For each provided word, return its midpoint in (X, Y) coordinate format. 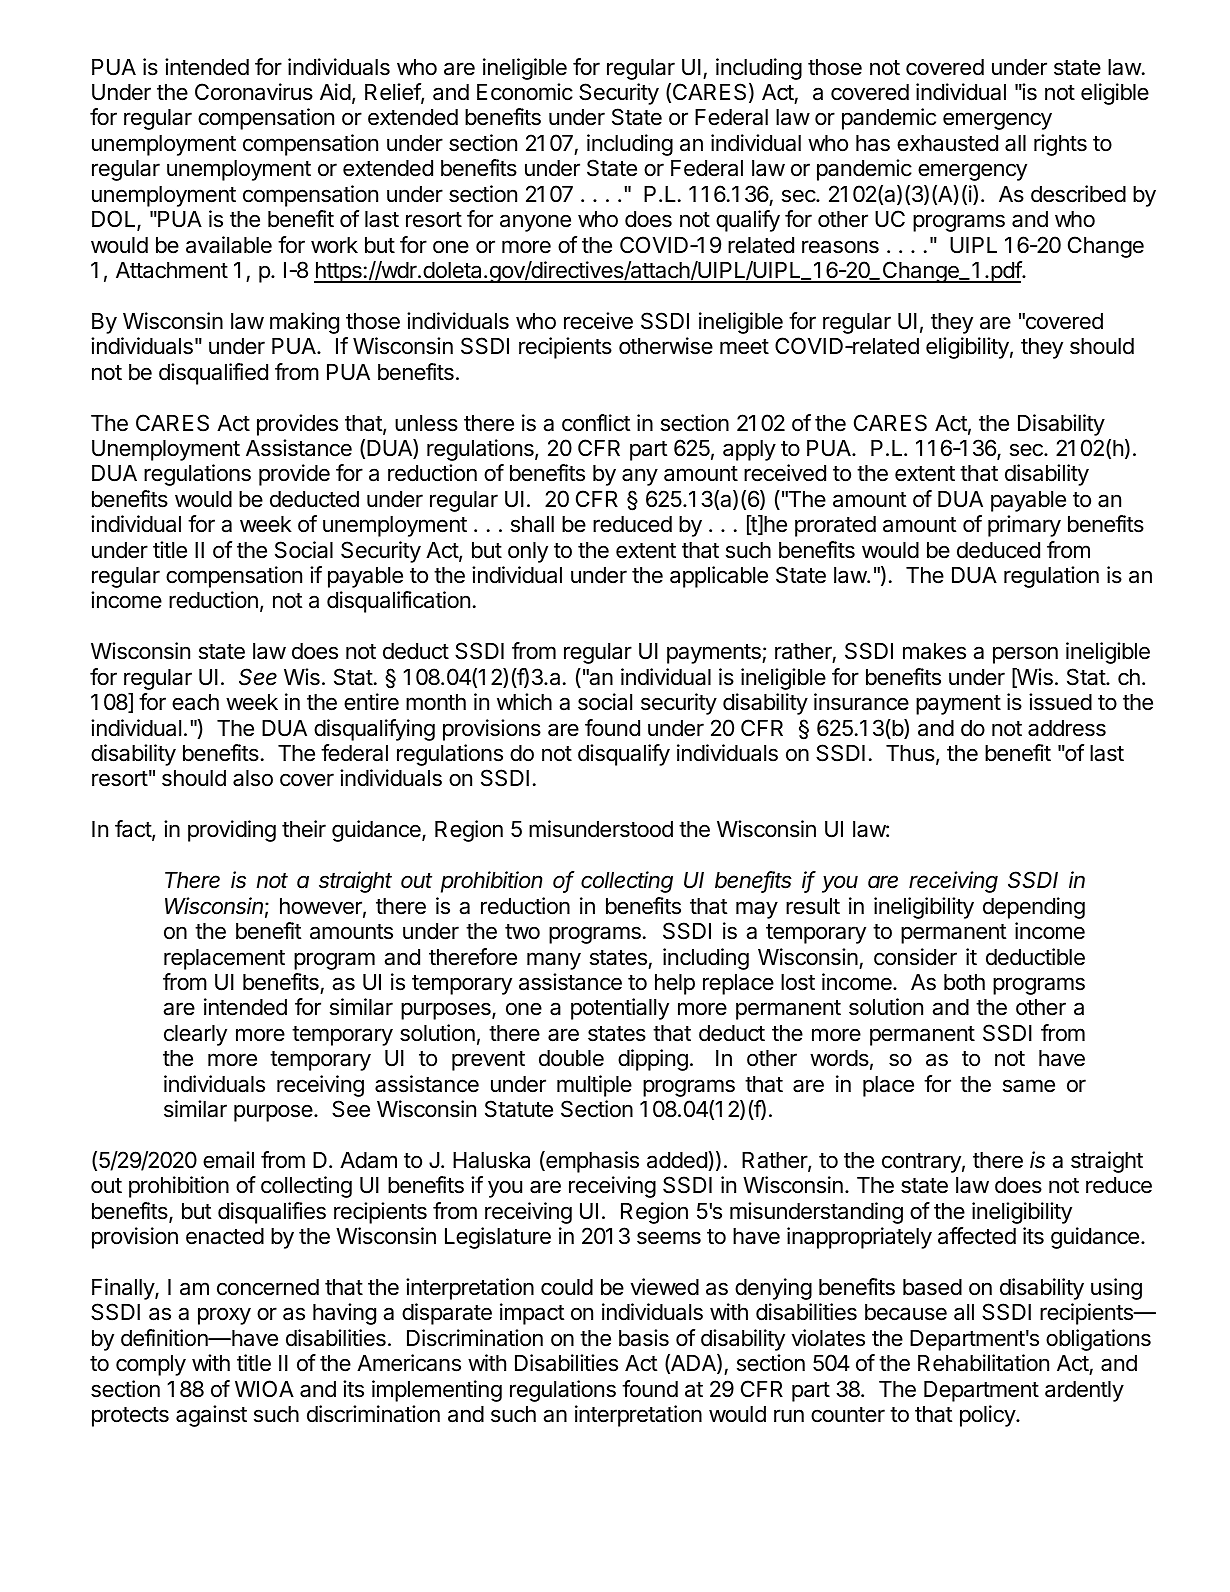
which (524, 702)
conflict (596, 423)
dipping (653, 1060)
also (253, 778)
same (1029, 1086)
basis (644, 1338)
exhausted (947, 143)
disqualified (213, 374)
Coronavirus (254, 92)
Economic (525, 92)
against (211, 1416)
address (1067, 728)
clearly (195, 1035)
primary (1024, 526)
